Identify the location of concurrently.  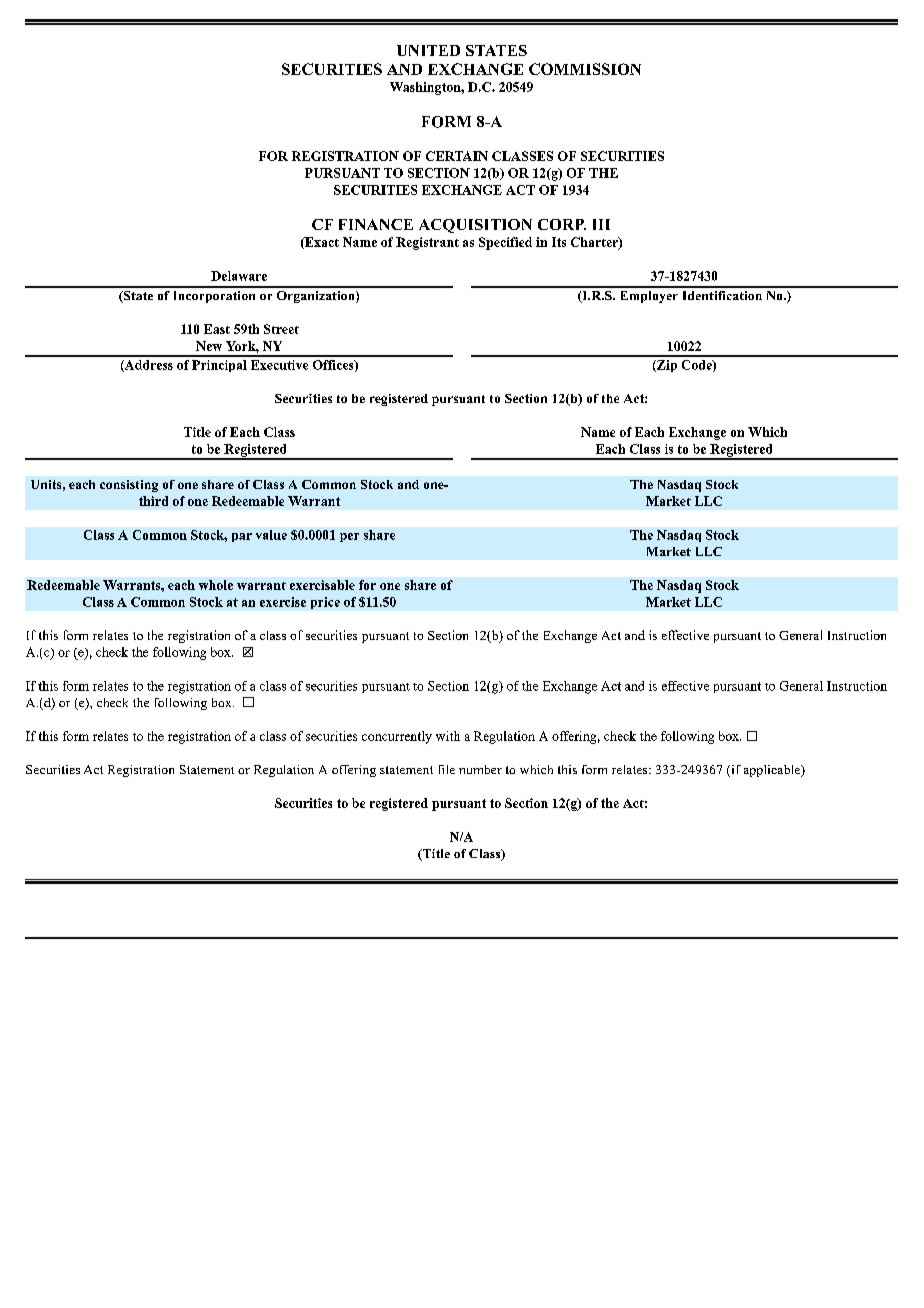
(397, 737).
